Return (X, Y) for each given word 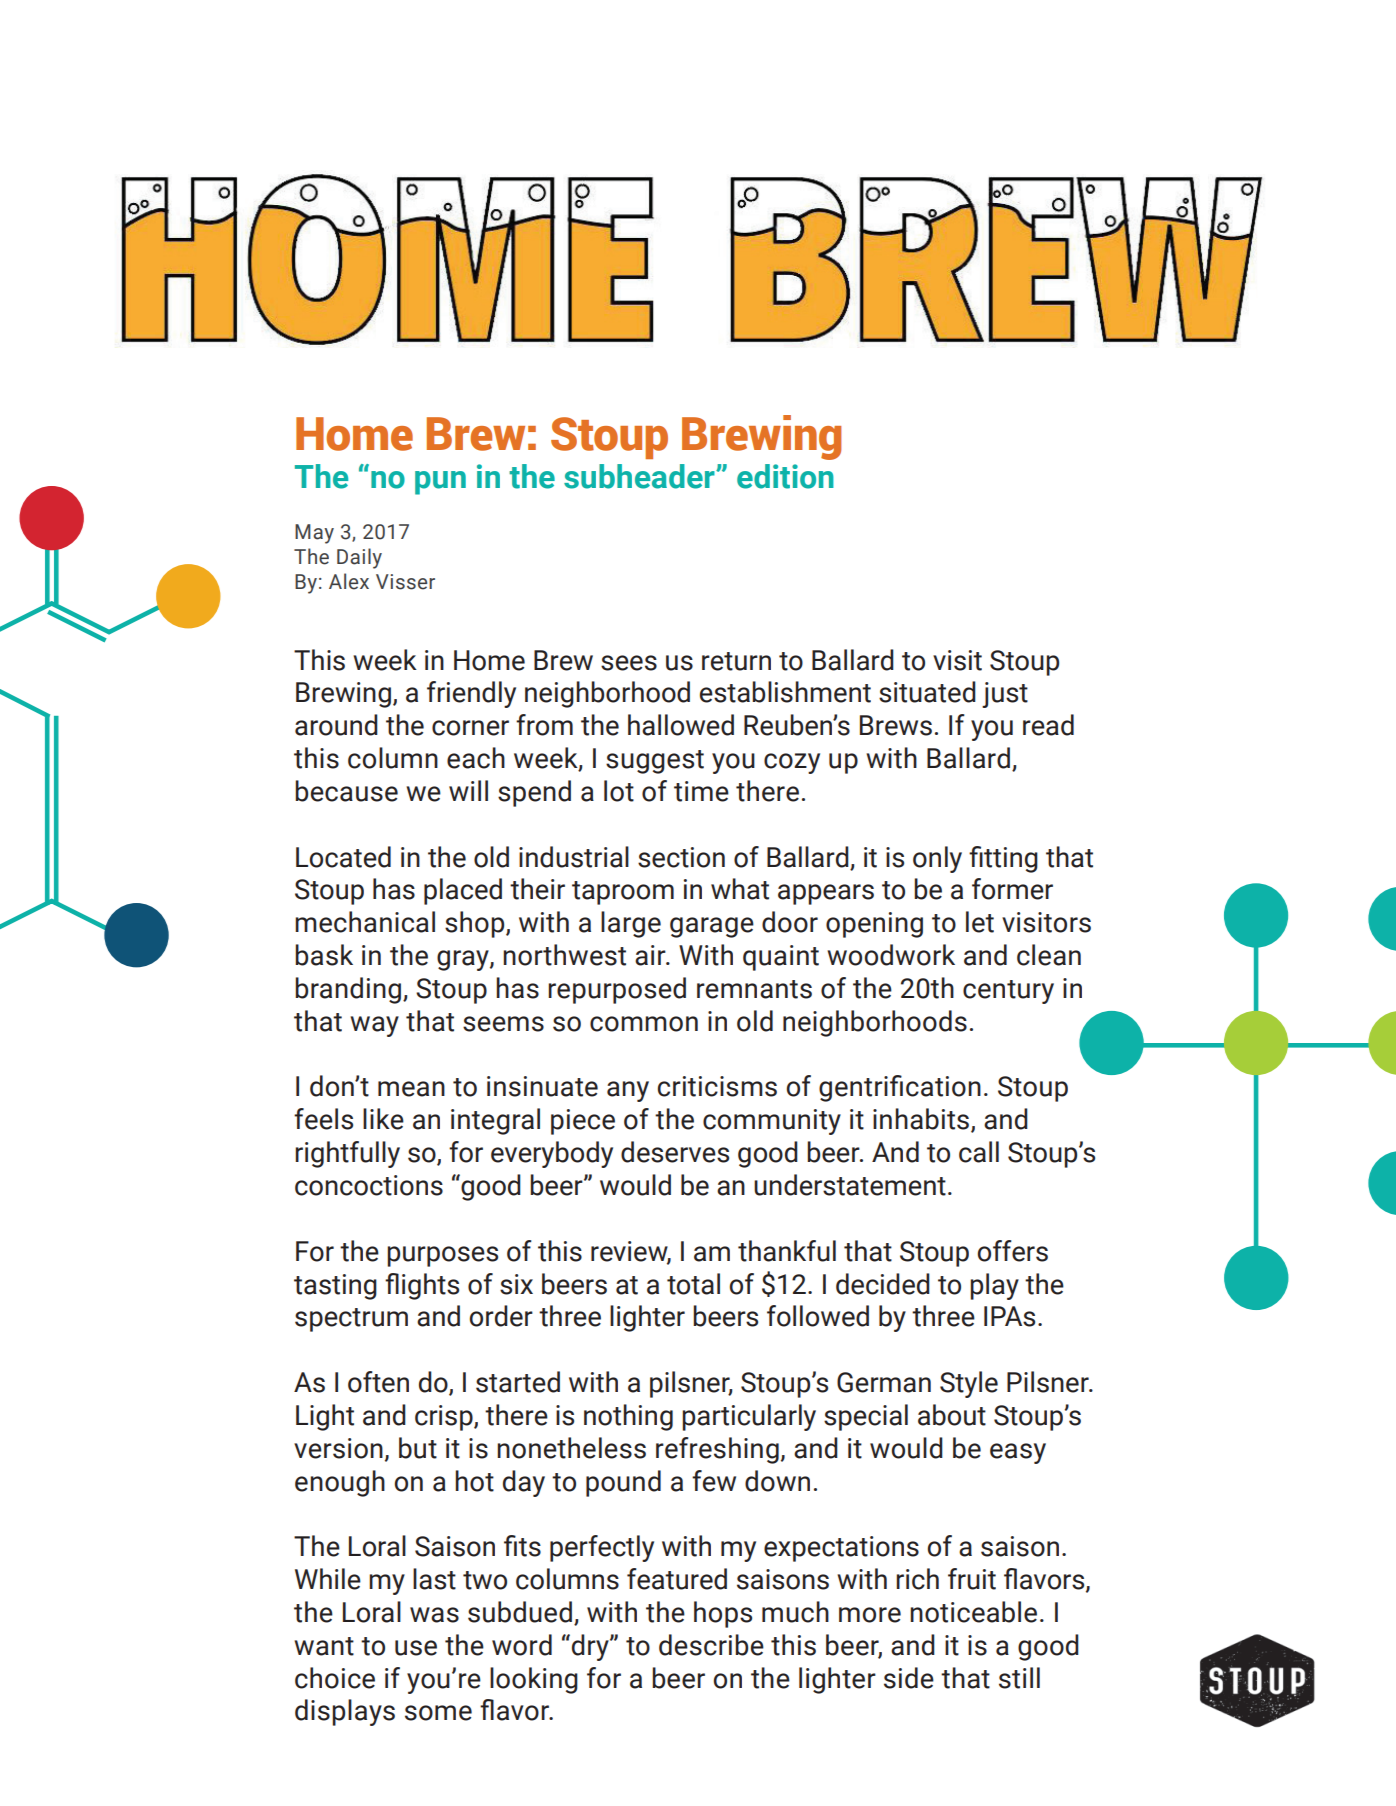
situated (927, 692)
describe (711, 1645)
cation (943, 1086)
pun (440, 483)
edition (785, 476)
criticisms (717, 1086)
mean (411, 1089)
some (438, 1713)
